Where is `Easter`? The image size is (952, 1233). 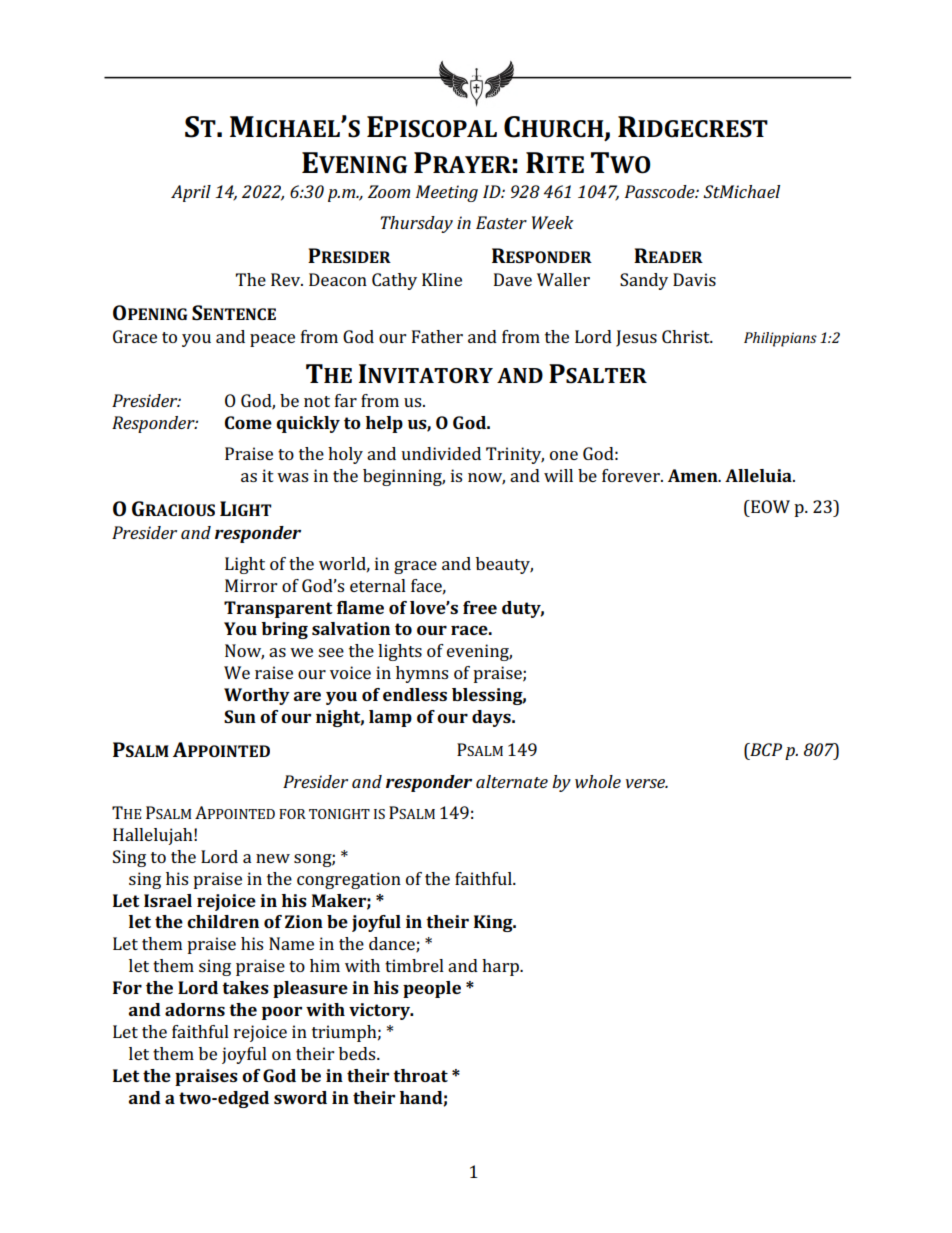 Easter is located at coordinates (501, 222).
